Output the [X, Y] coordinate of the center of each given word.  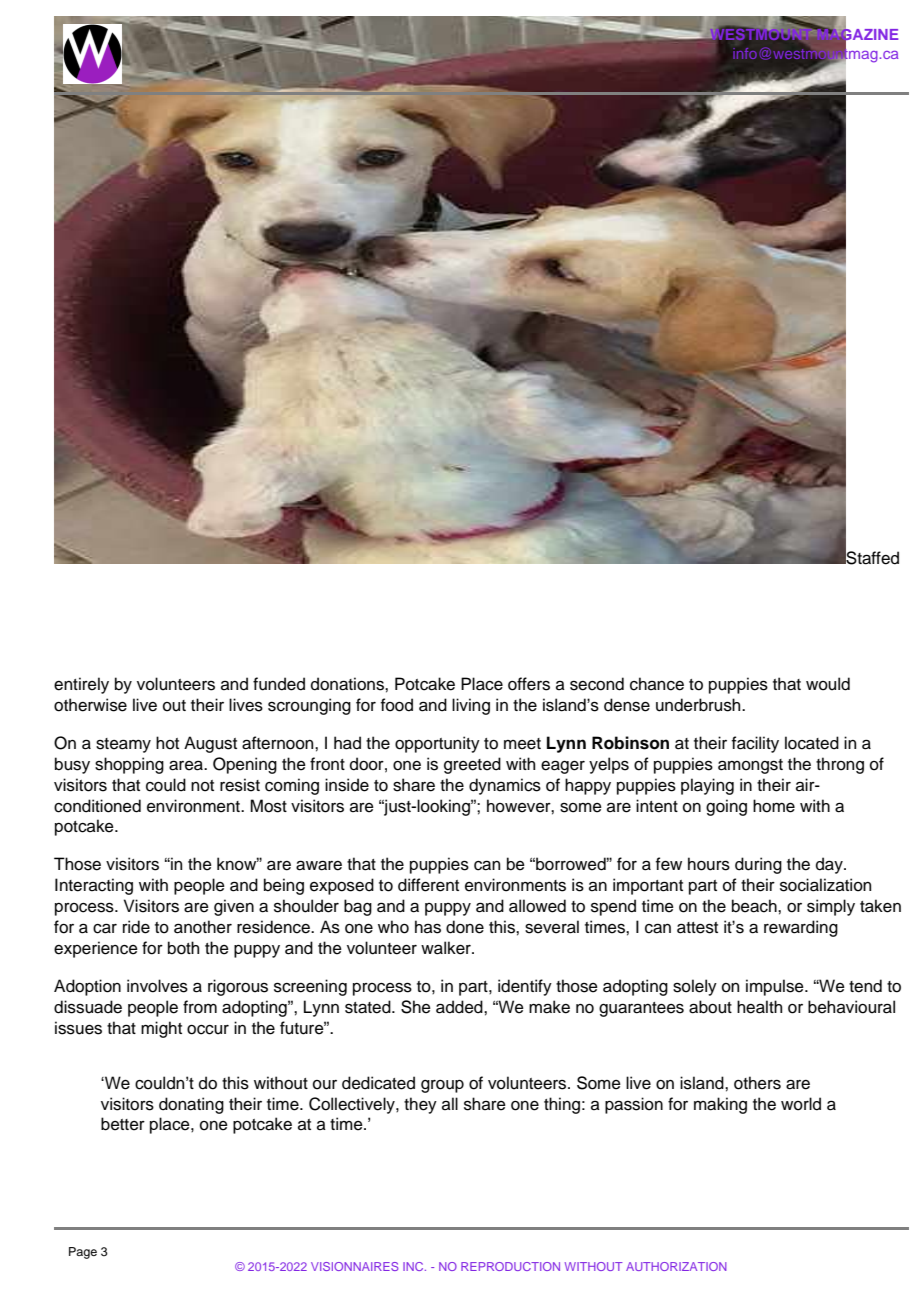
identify [525, 987]
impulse [776, 987]
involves [157, 986]
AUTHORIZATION [676, 1266]
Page [83, 1253]
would [828, 684]
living [471, 706]
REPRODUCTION [510, 1266]
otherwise [90, 705]
